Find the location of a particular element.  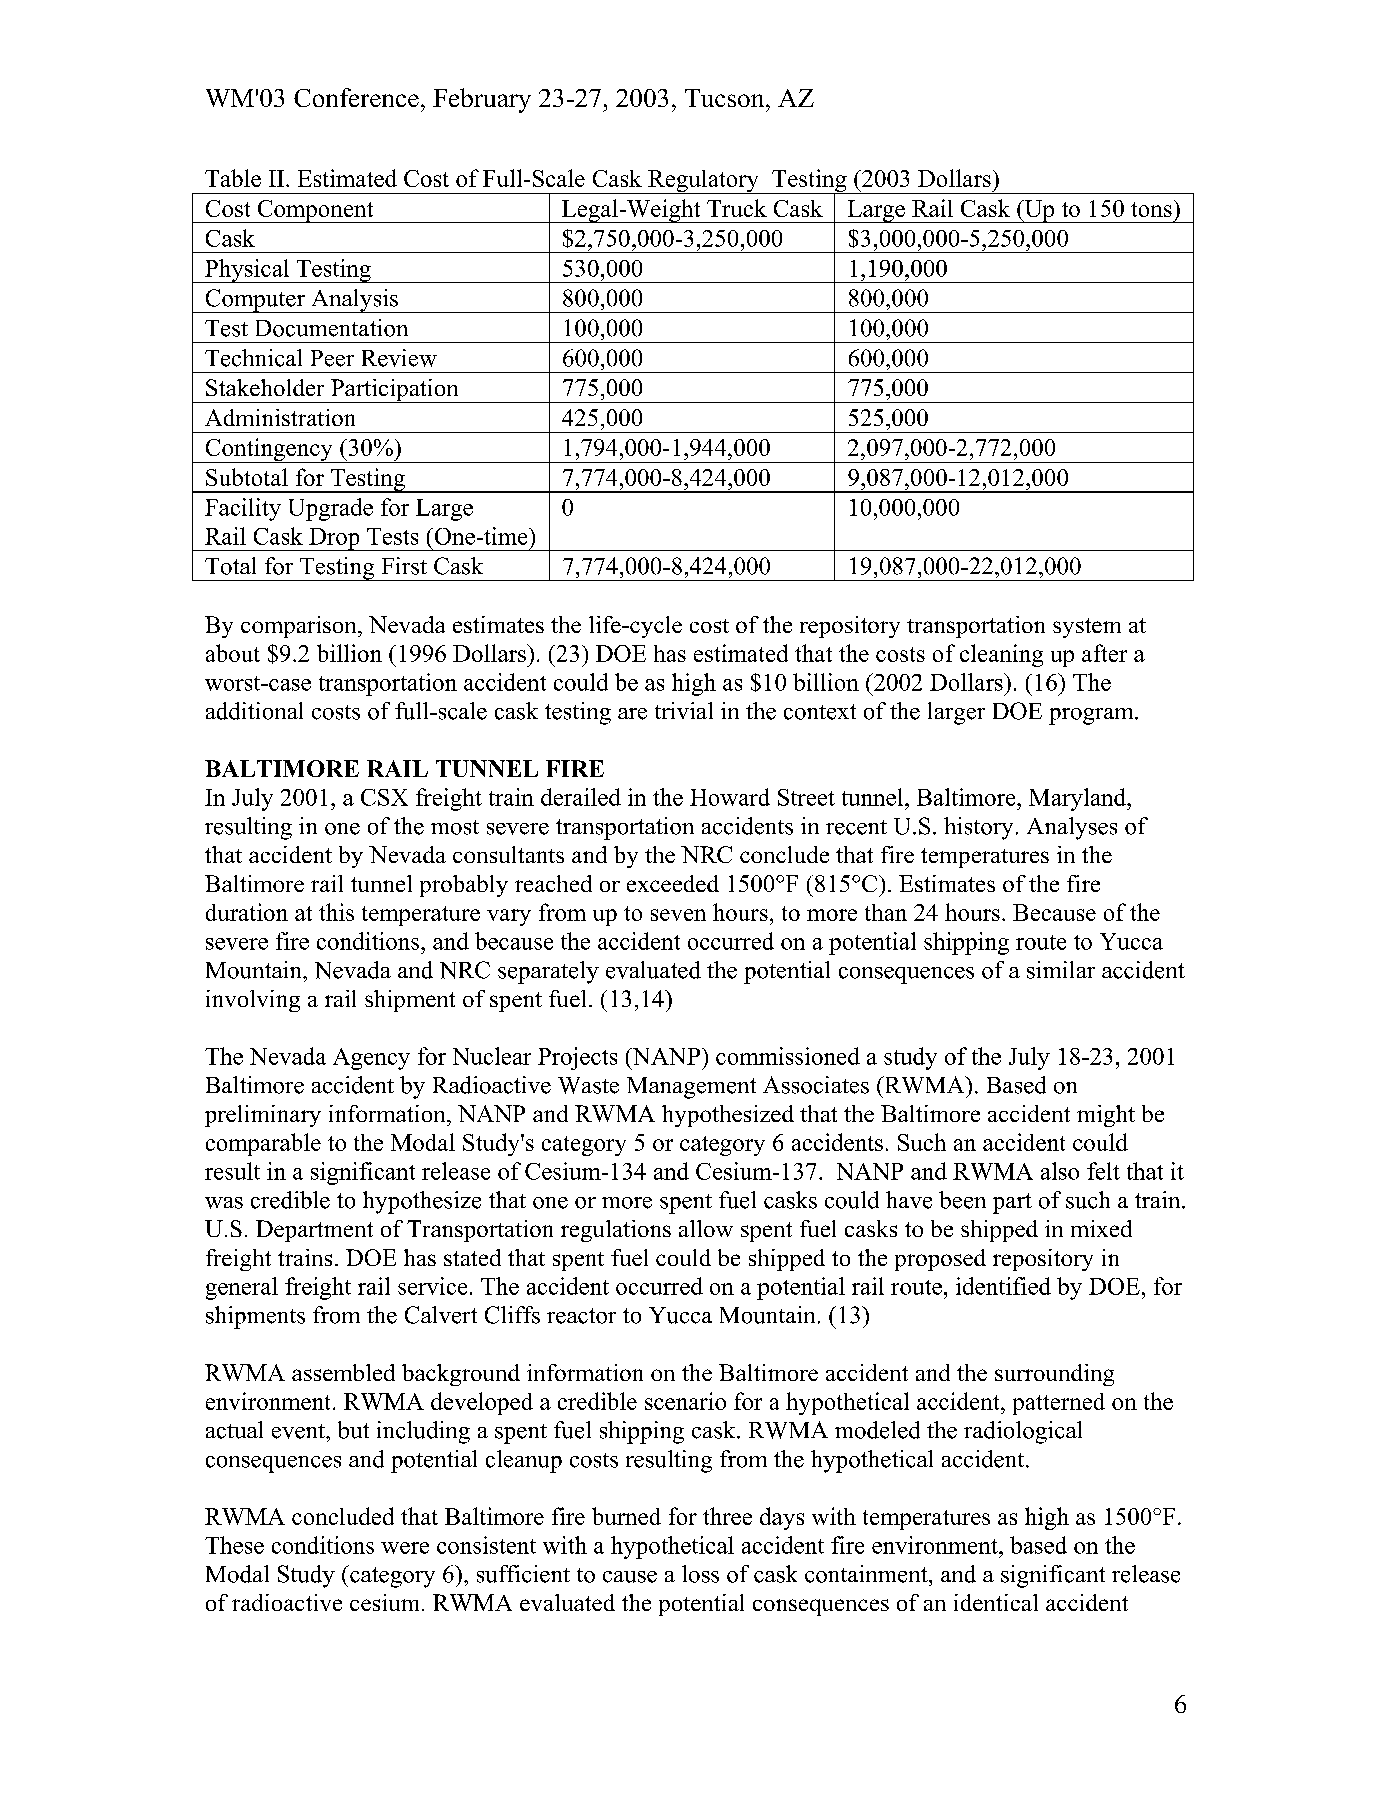

Management is located at coordinates (691, 1088).
